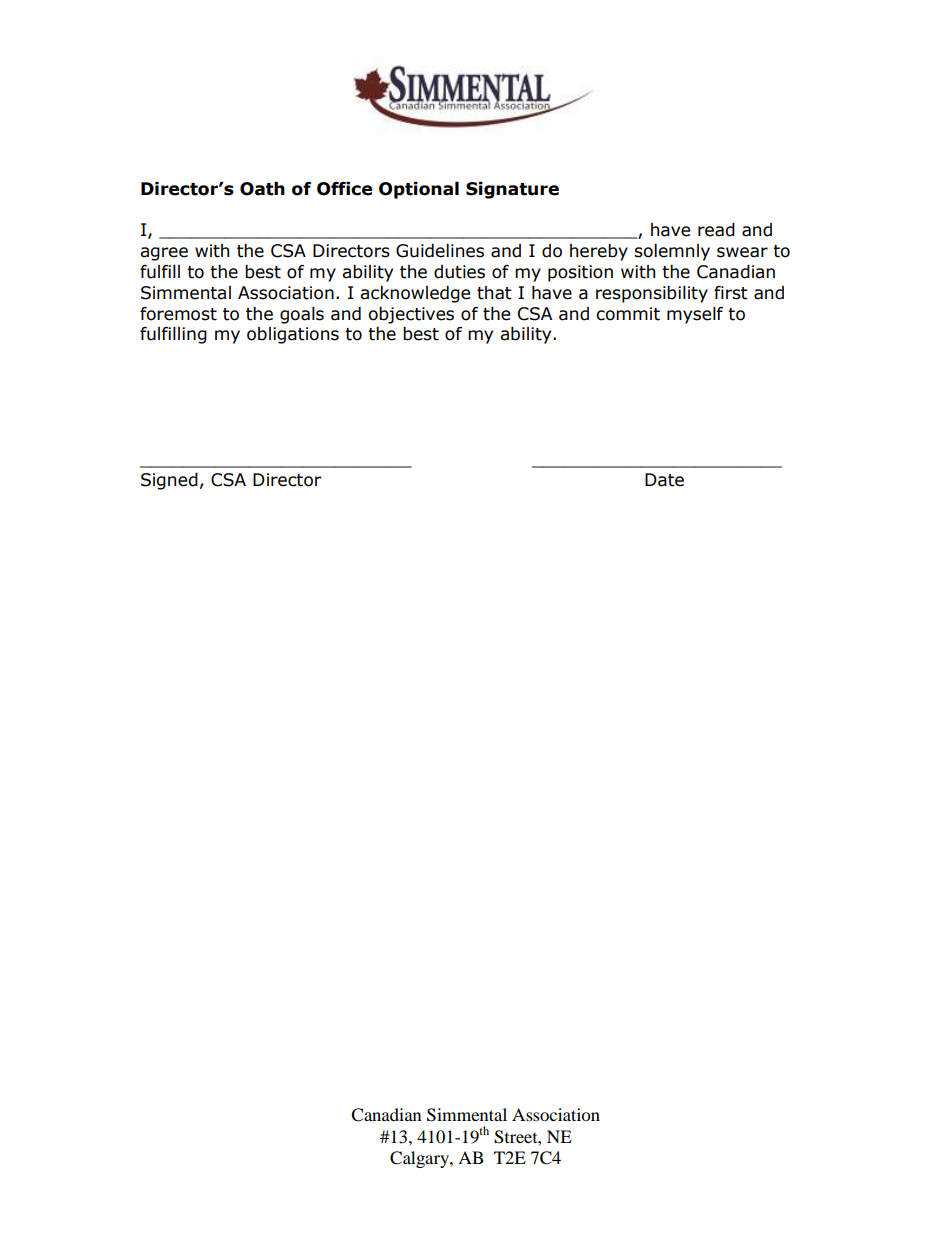 This image has height=1233, width=952. Describe the element at coordinates (164, 254) in the image. I see `agree` at that location.
